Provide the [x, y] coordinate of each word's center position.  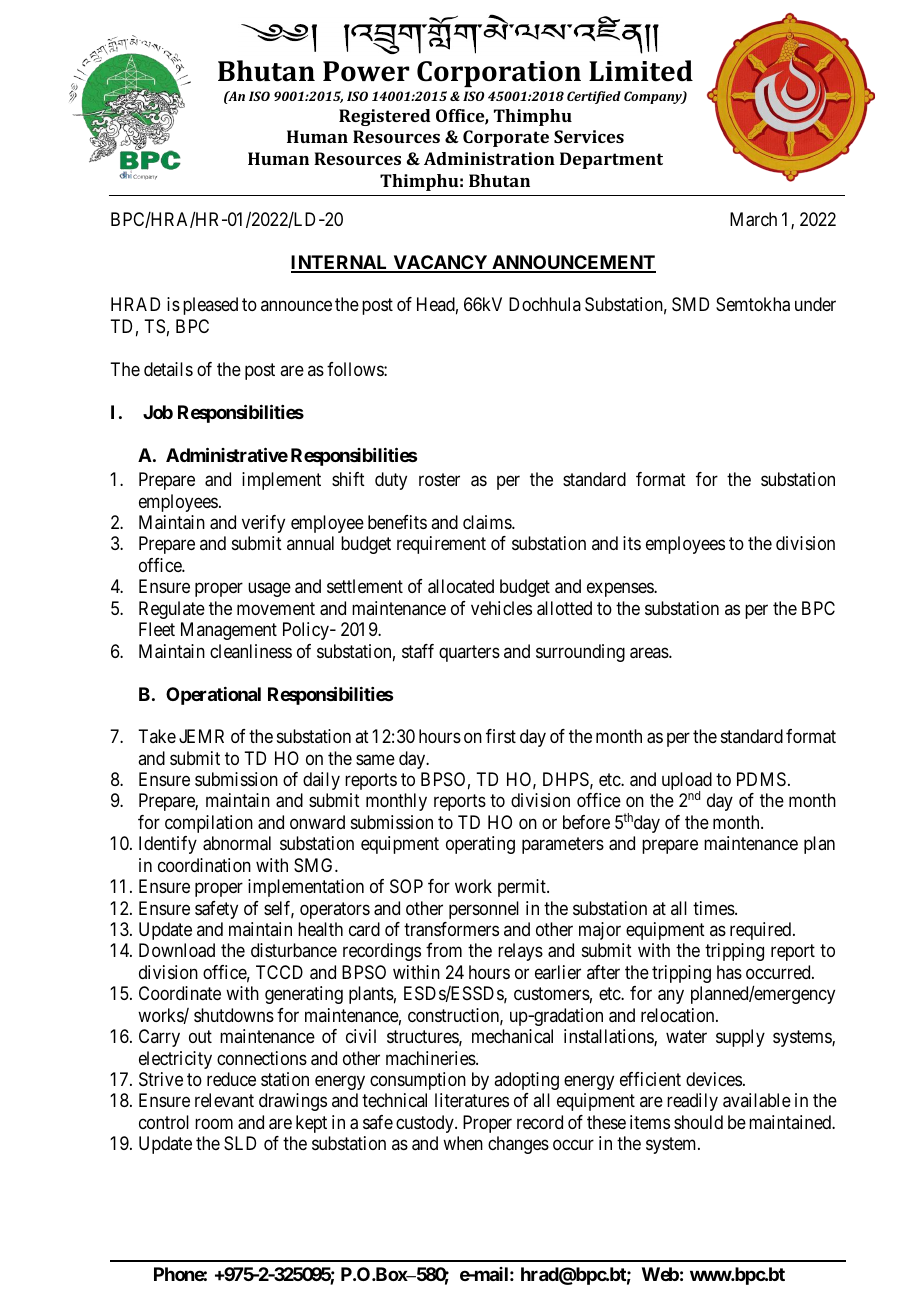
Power [366, 71]
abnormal [237, 843]
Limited [641, 71]
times [714, 908]
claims [488, 522]
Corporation [499, 74]
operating [480, 845]
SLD [240, 1143]
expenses [621, 590]
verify [263, 524]
